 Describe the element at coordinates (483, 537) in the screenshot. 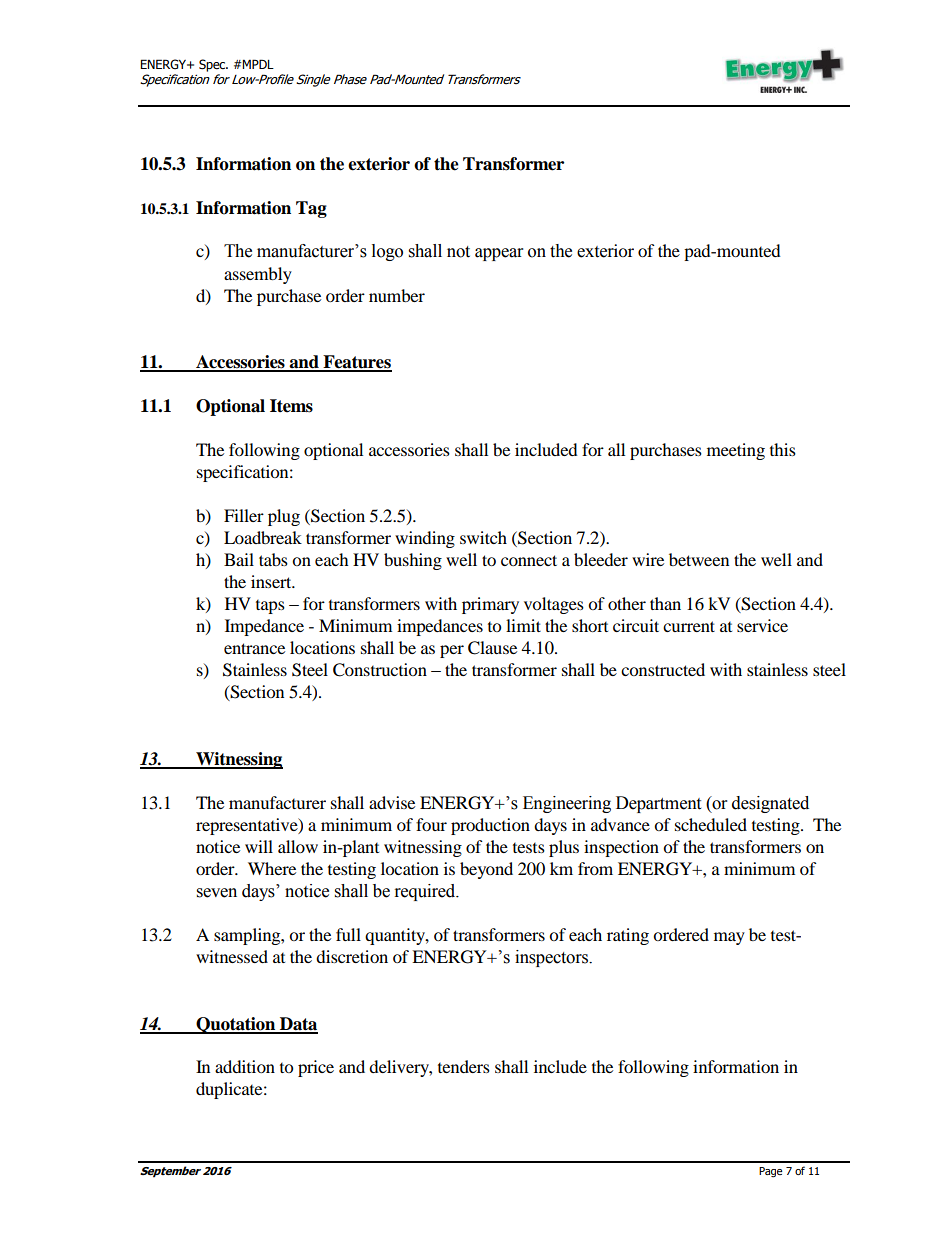

I see `switch` at that location.
